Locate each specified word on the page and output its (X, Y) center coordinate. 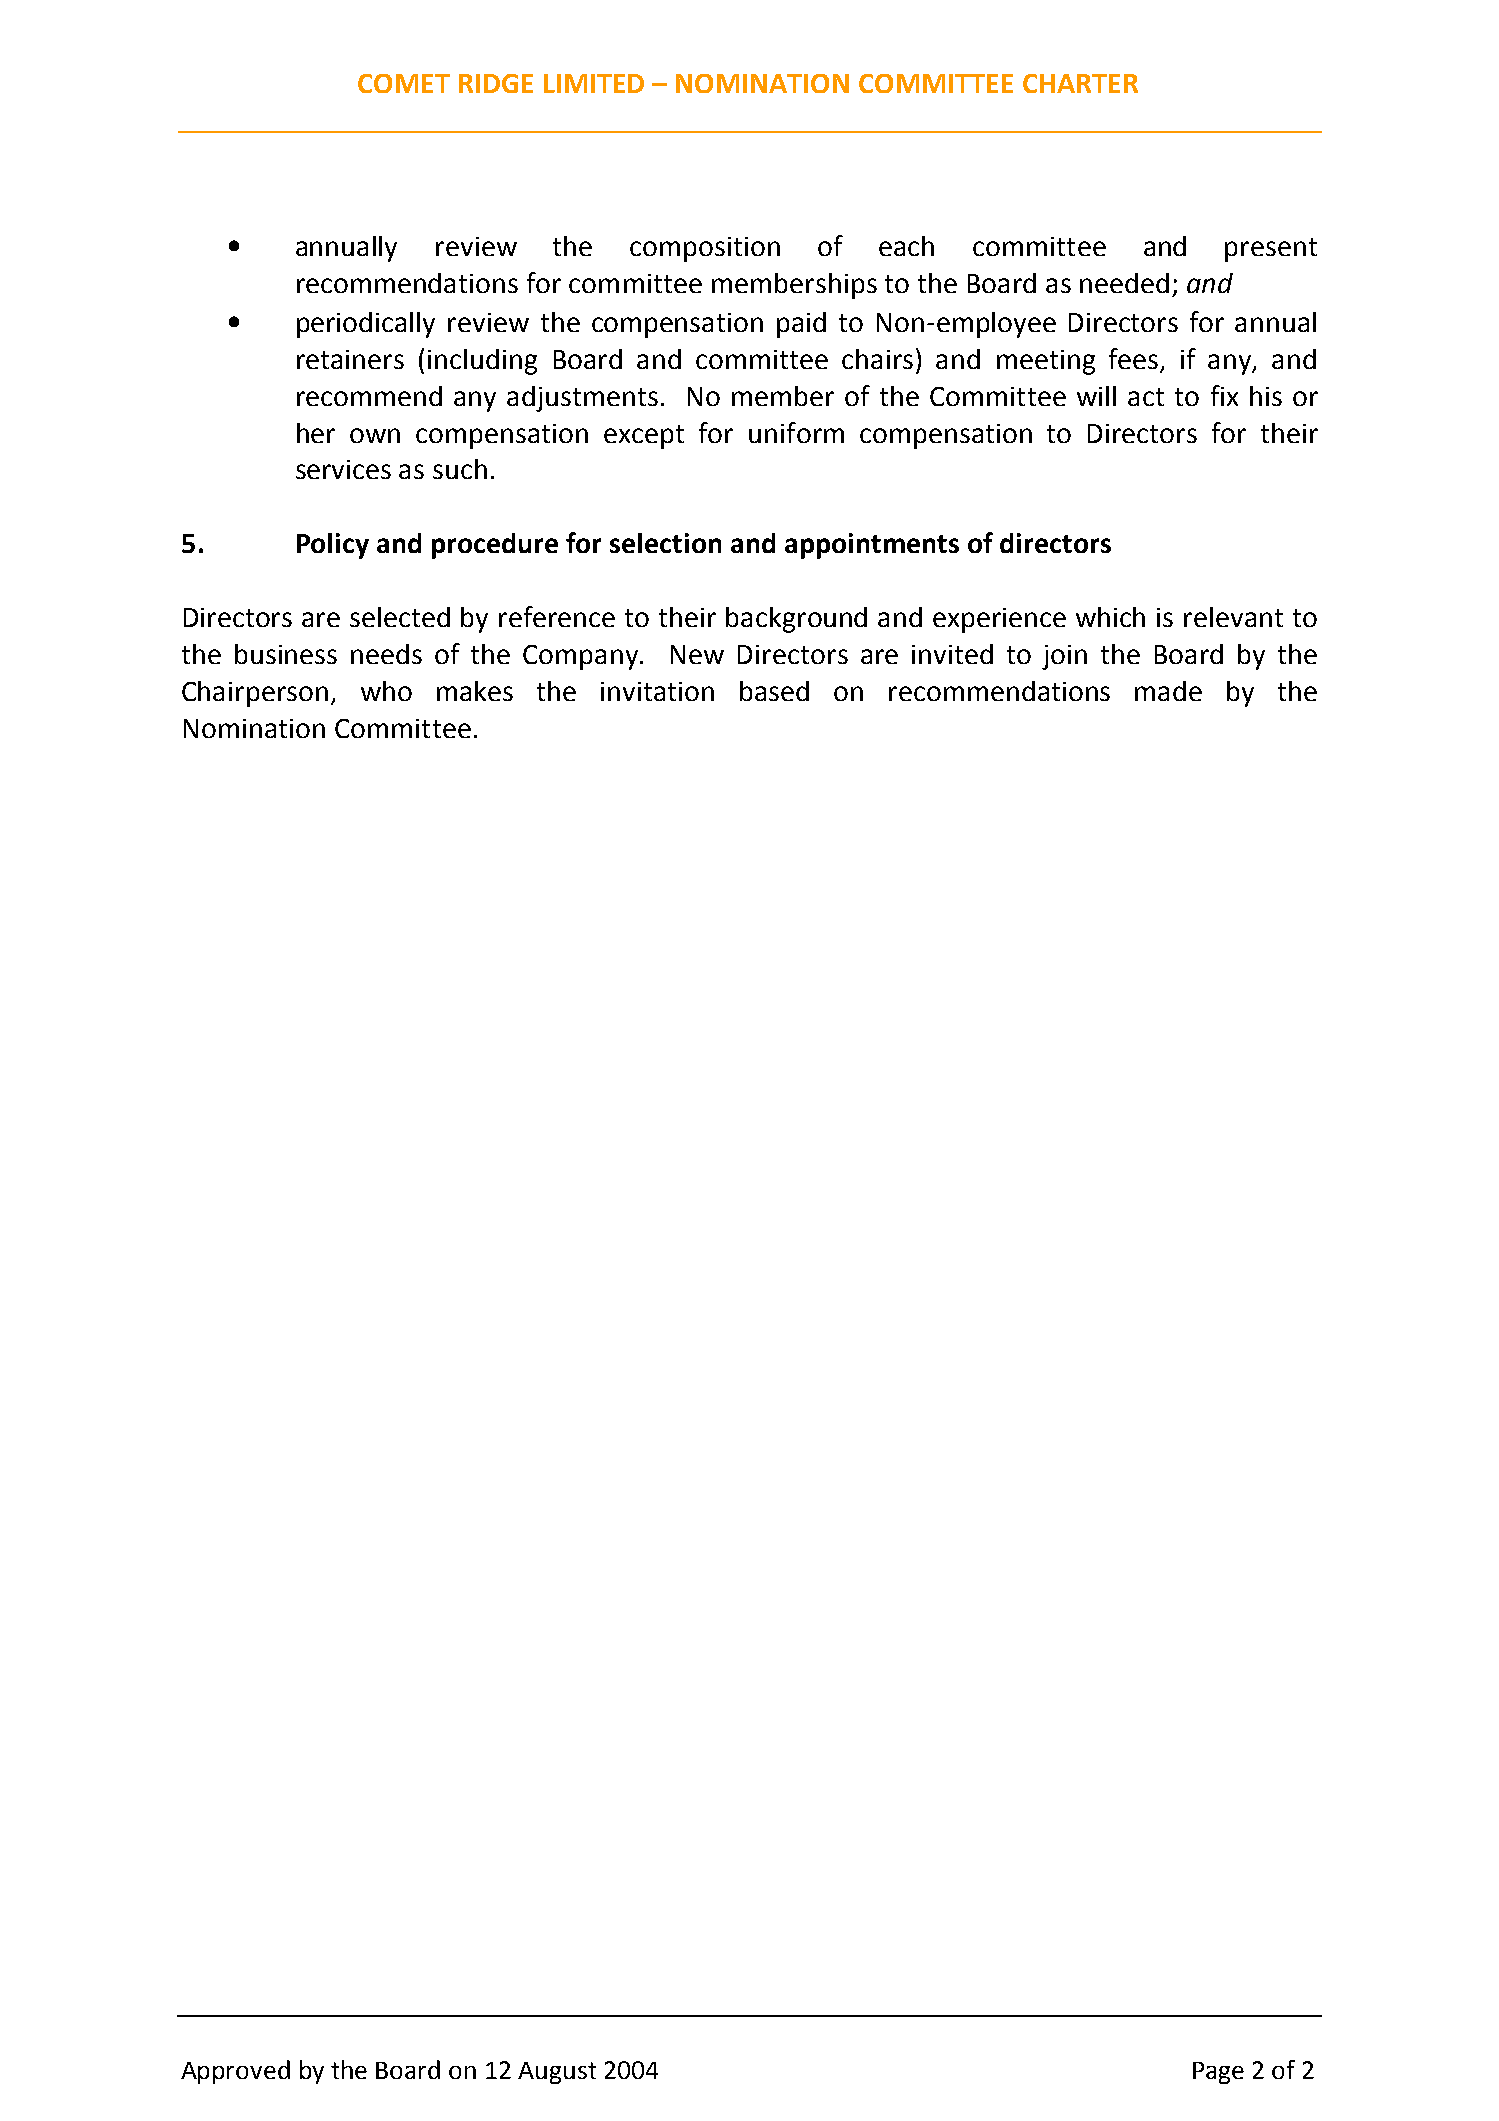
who (386, 691)
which (1110, 617)
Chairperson (255, 694)
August (557, 2073)
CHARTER (1080, 83)
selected (400, 617)
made (1168, 691)
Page (1218, 2073)
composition (705, 249)
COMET (404, 83)
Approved (235, 2072)
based (774, 691)
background (796, 620)
